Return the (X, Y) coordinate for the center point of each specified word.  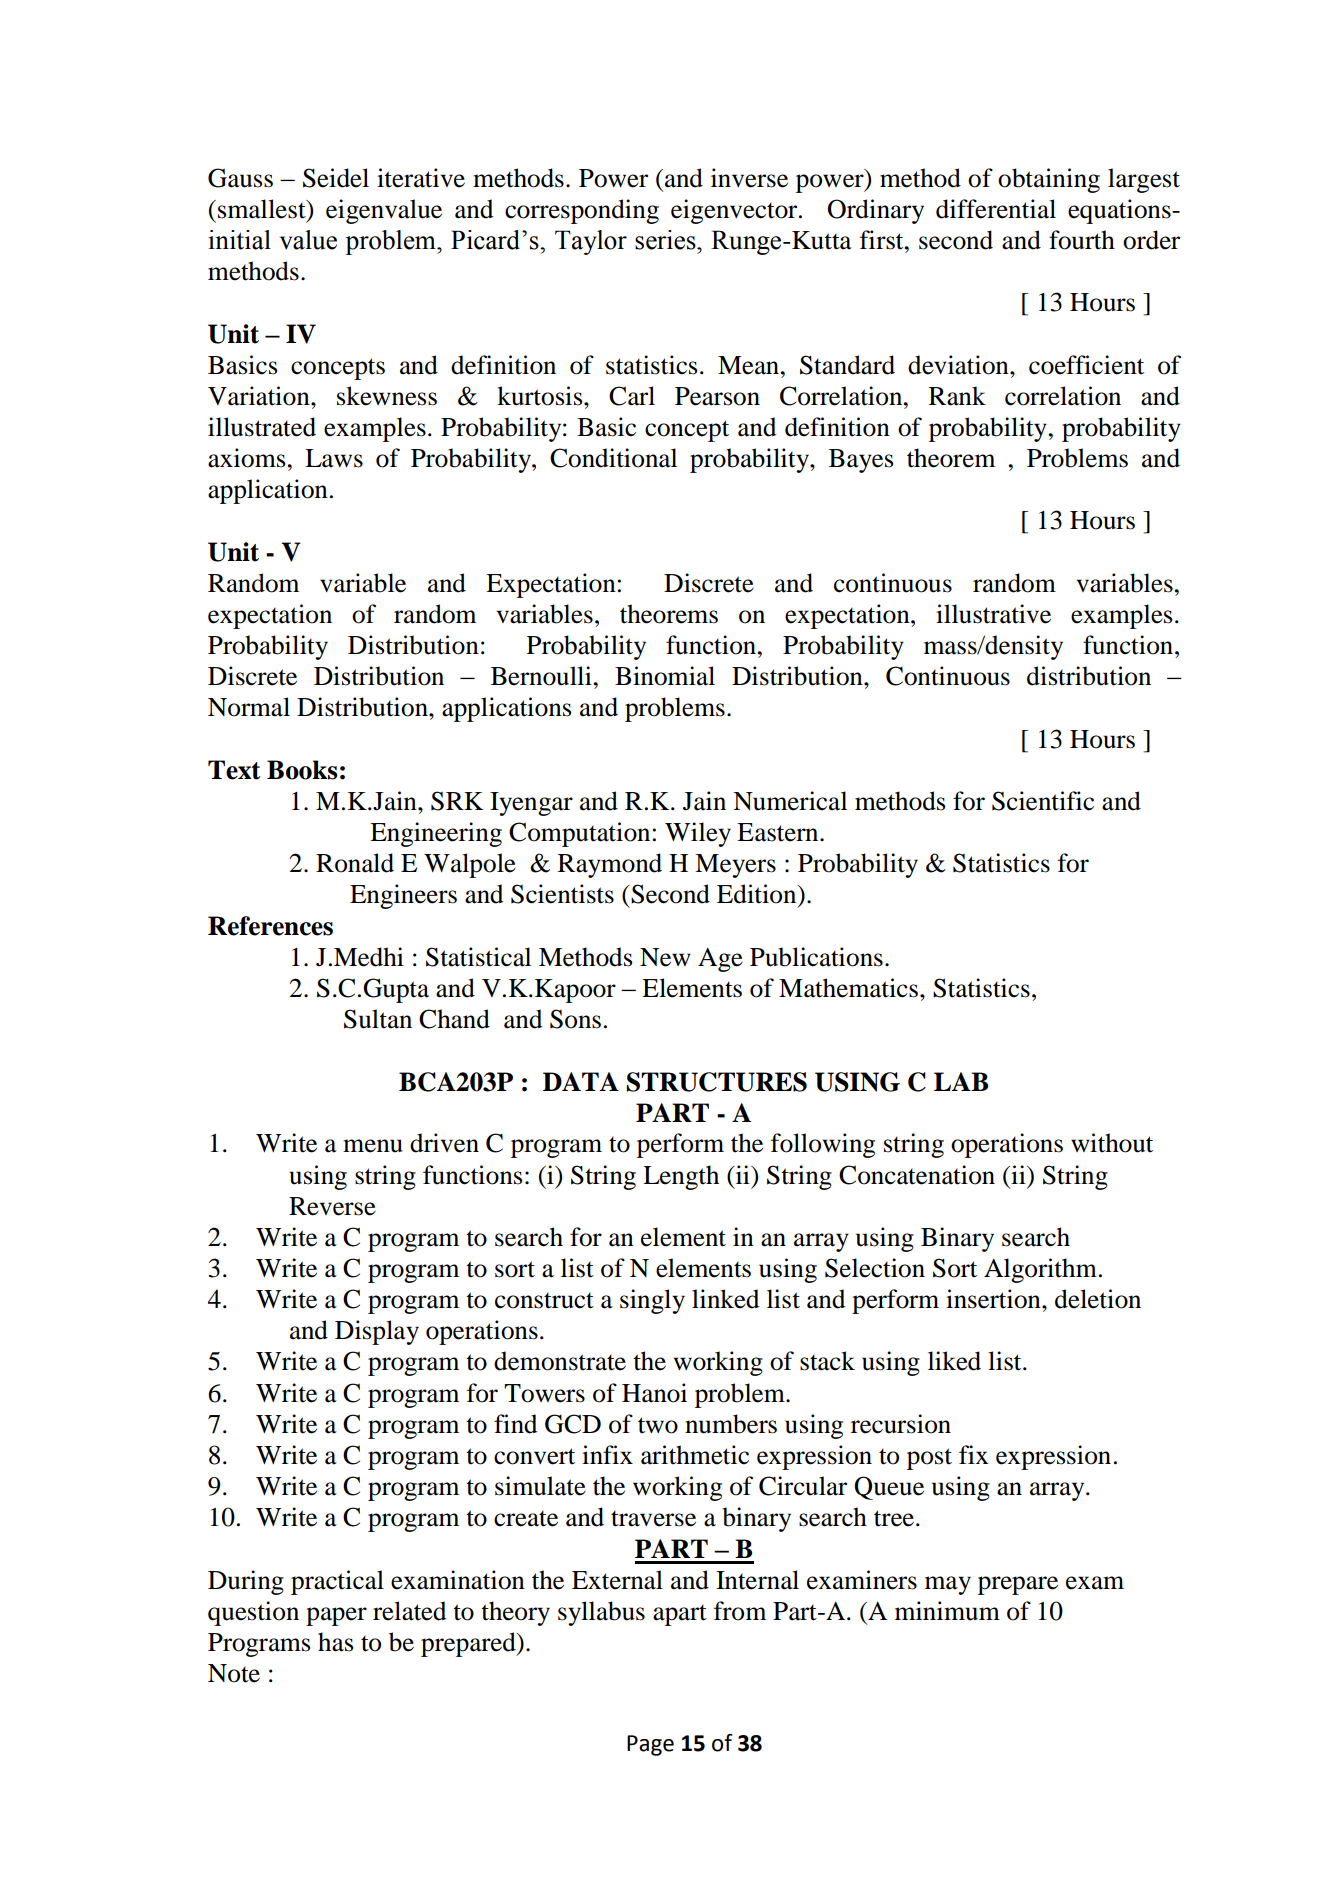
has (335, 1642)
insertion (994, 1299)
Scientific (1043, 801)
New (665, 957)
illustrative (993, 614)
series (666, 240)
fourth (1082, 240)
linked (725, 1299)
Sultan (378, 1019)
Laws (334, 458)
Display (377, 1332)
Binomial (665, 676)
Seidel (336, 178)
